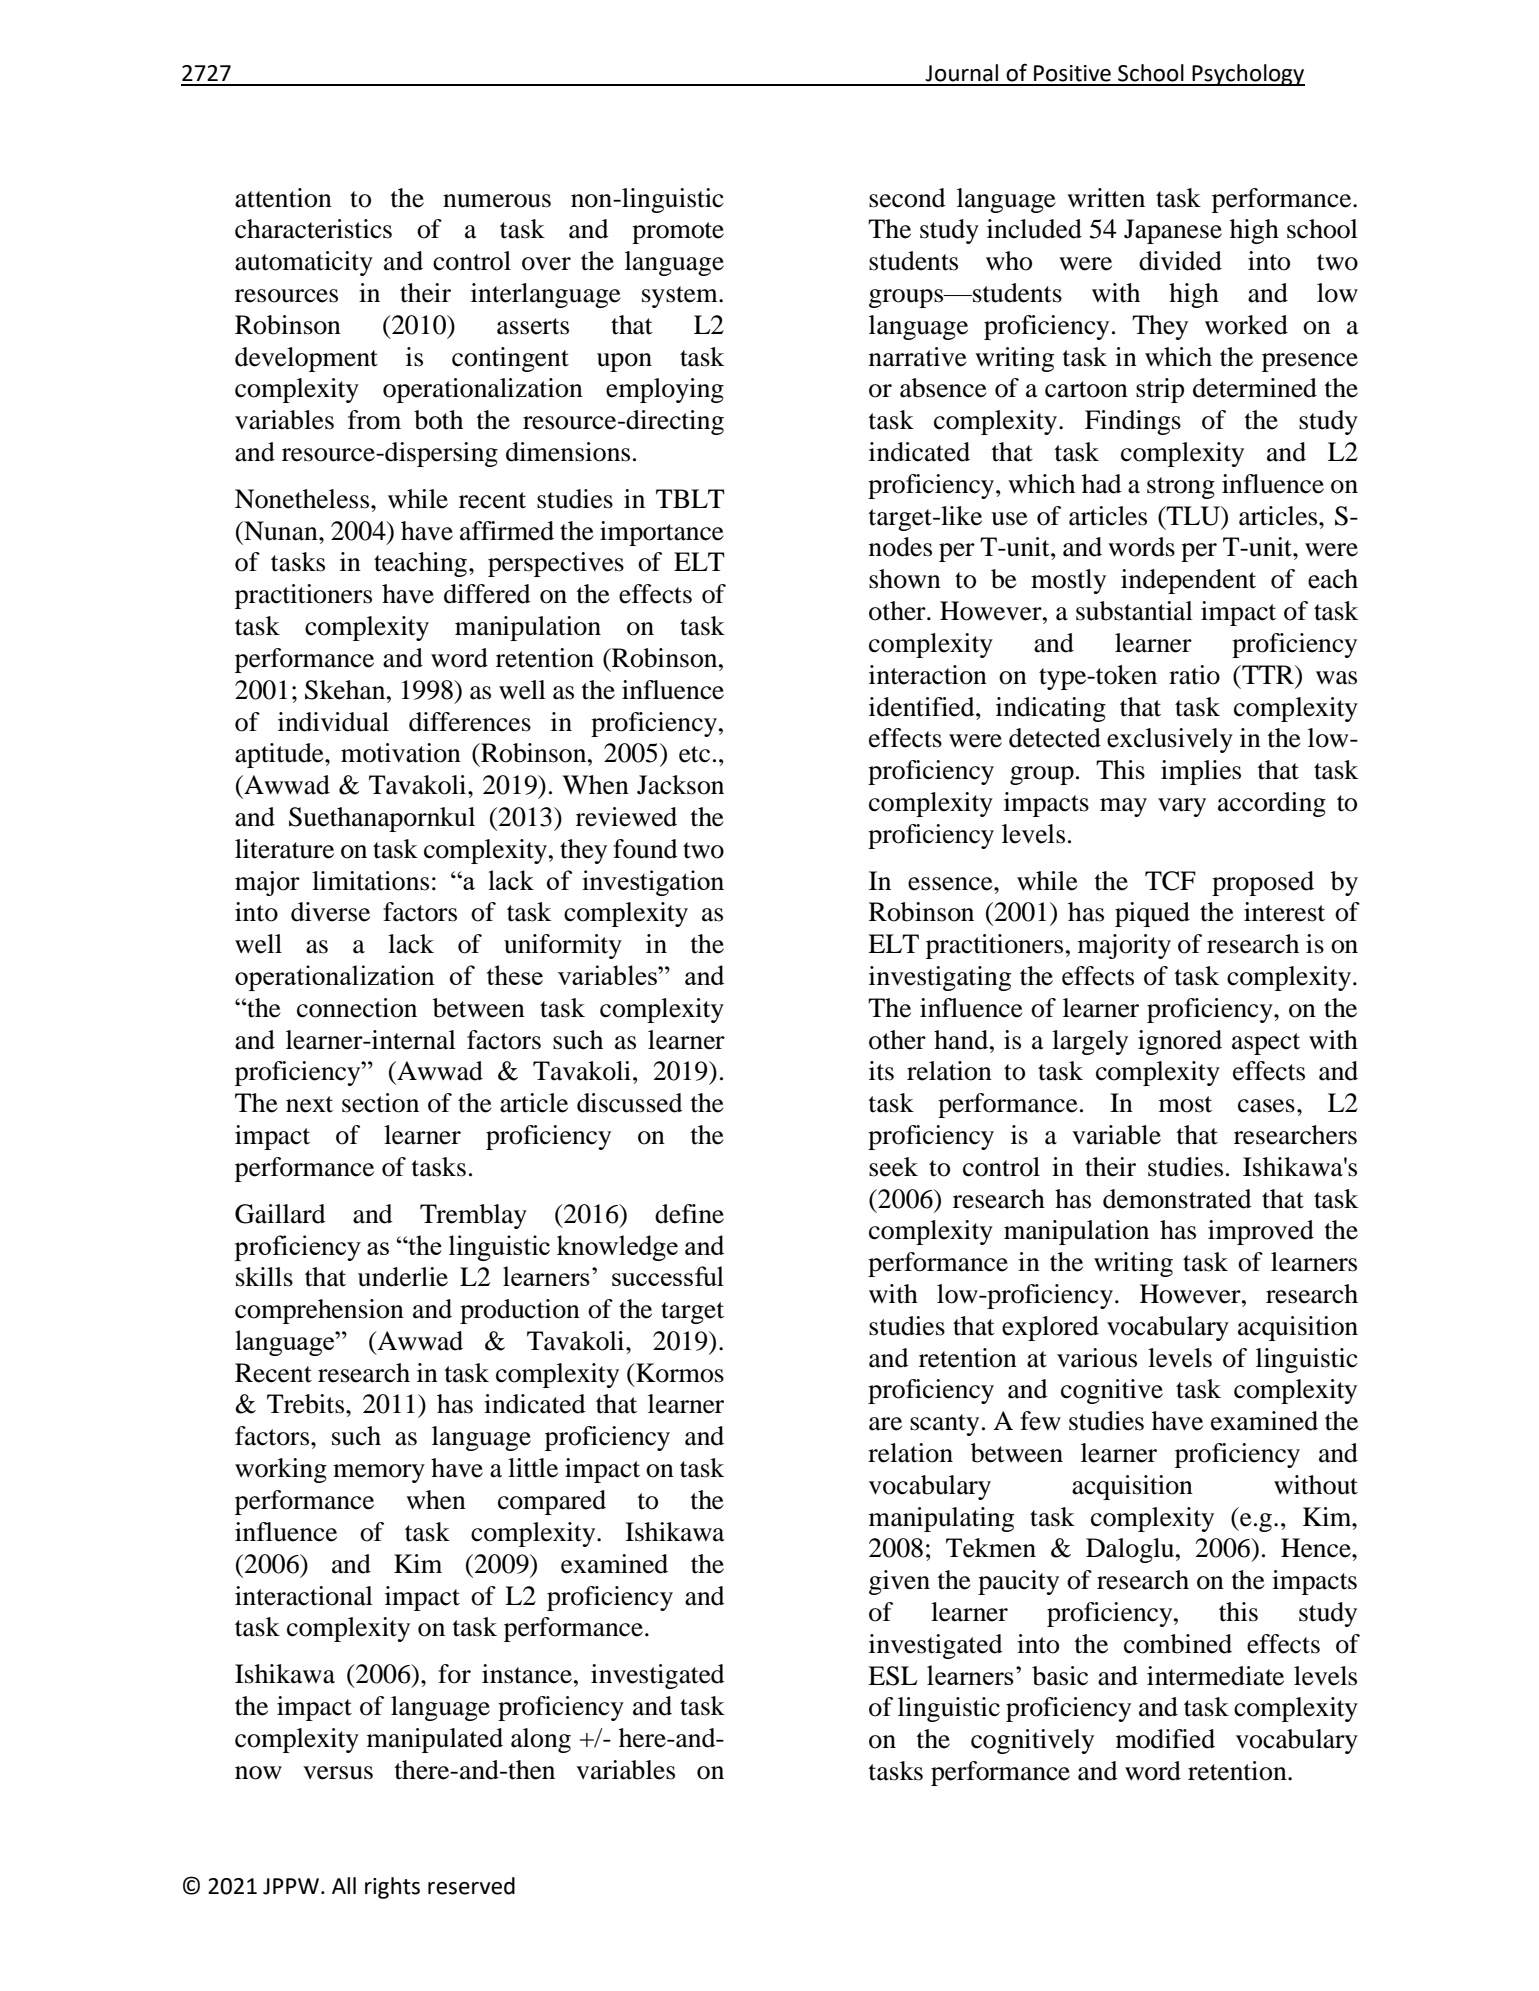 This screenshot has width=1539, height=1991. Describe the element at coordinates (1261, 1232) in the screenshot. I see `improved` at that location.
